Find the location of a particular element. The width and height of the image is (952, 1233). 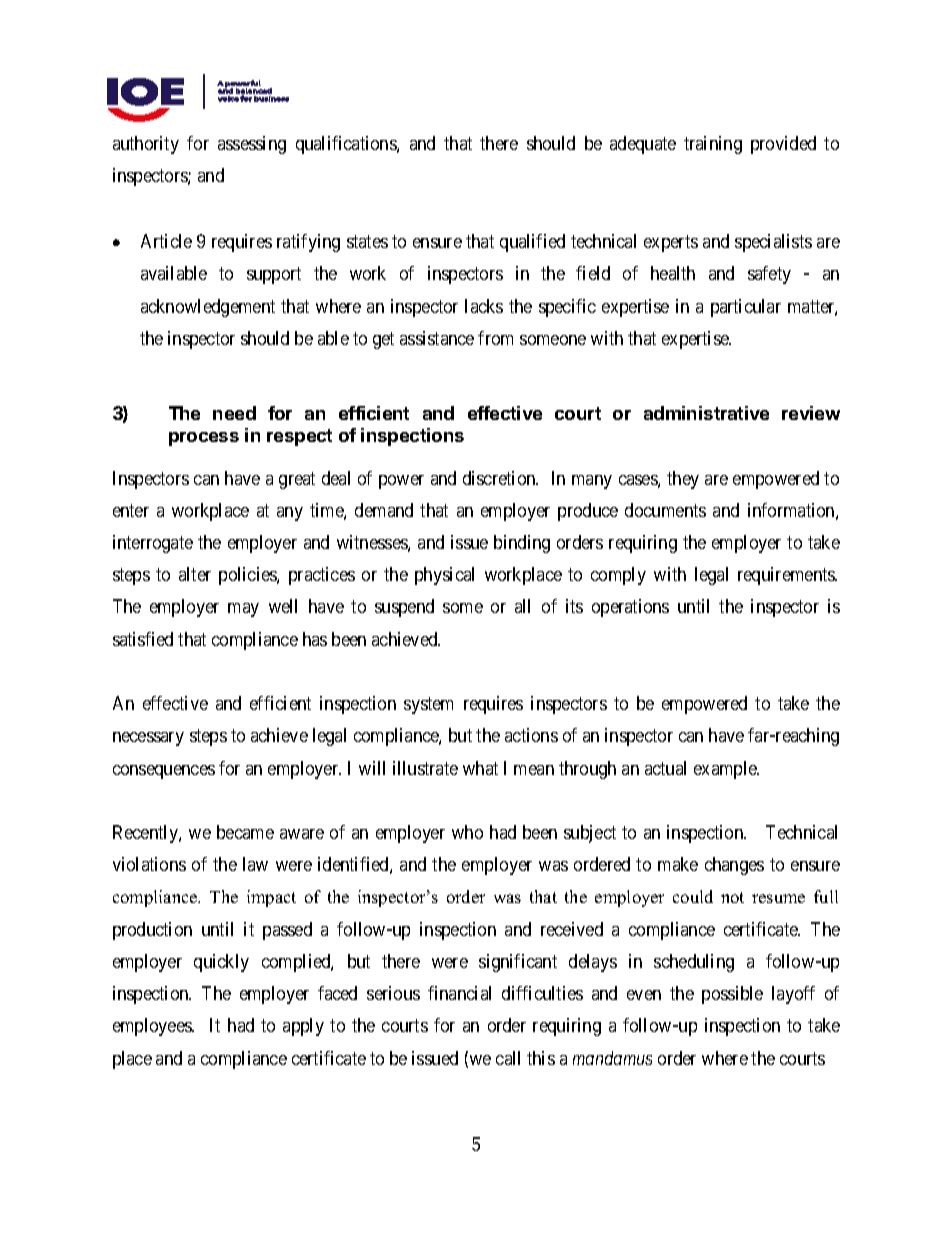

qualified is located at coordinates (532, 243).
